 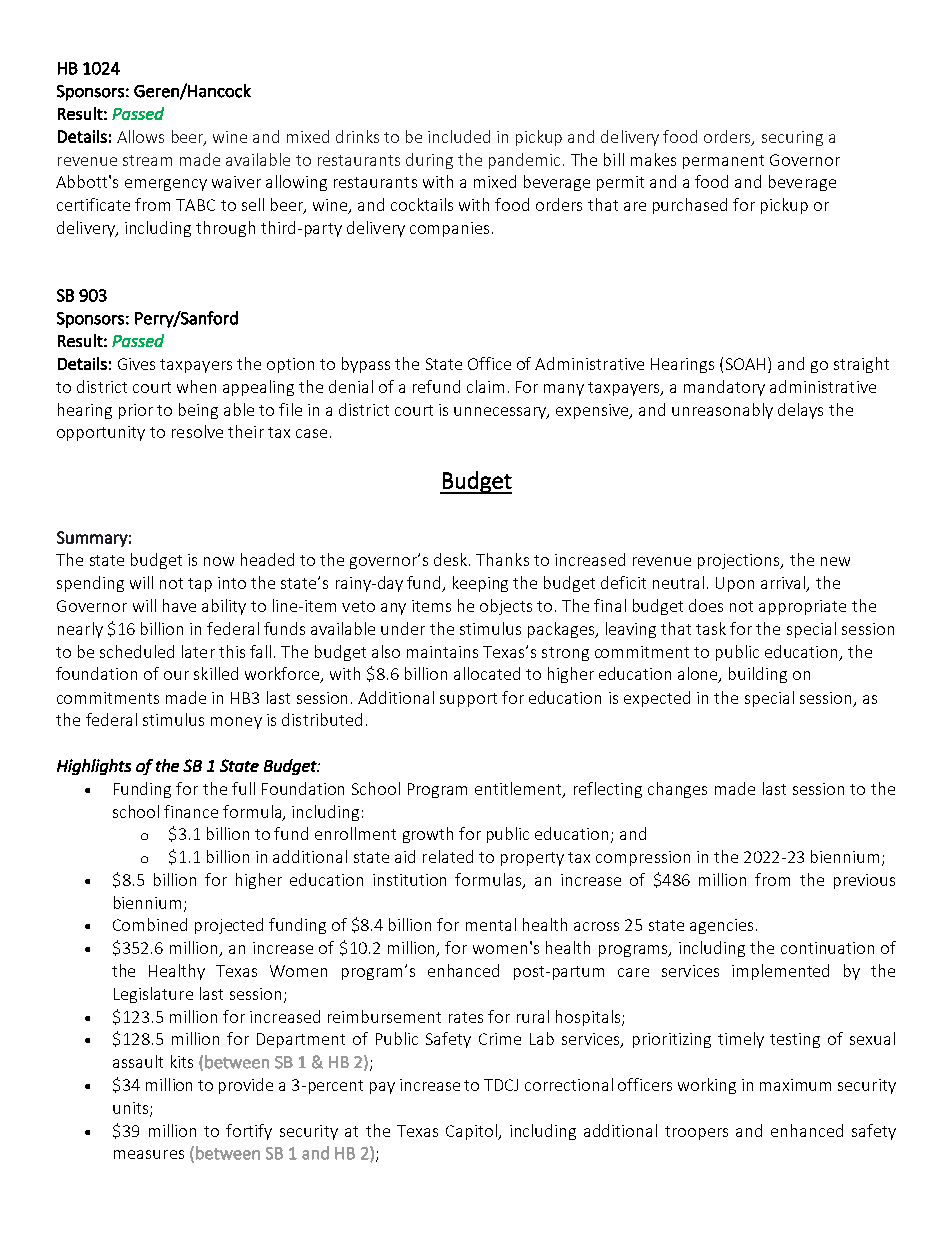 What do you see at coordinates (452, 559) in the screenshot?
I see `desk` at bounding box center [452, 559].
